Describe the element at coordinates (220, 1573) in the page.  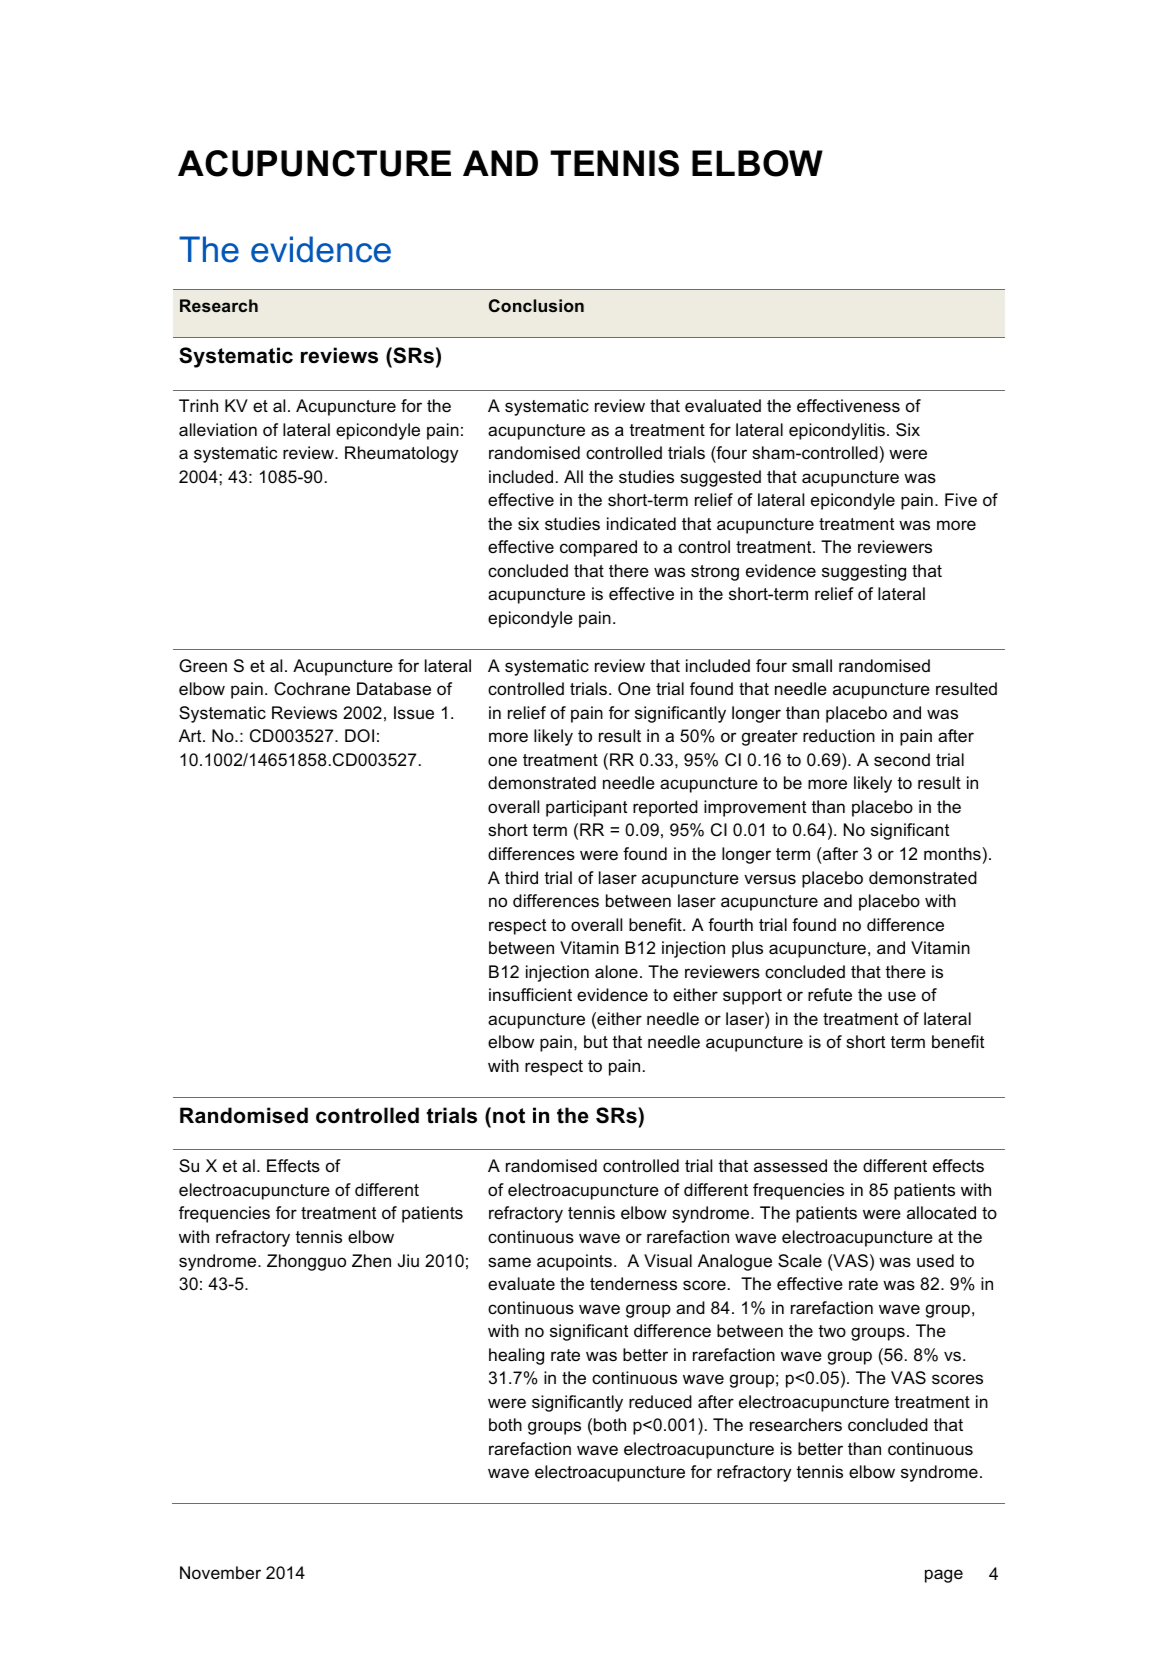
I see `November` at that location.
